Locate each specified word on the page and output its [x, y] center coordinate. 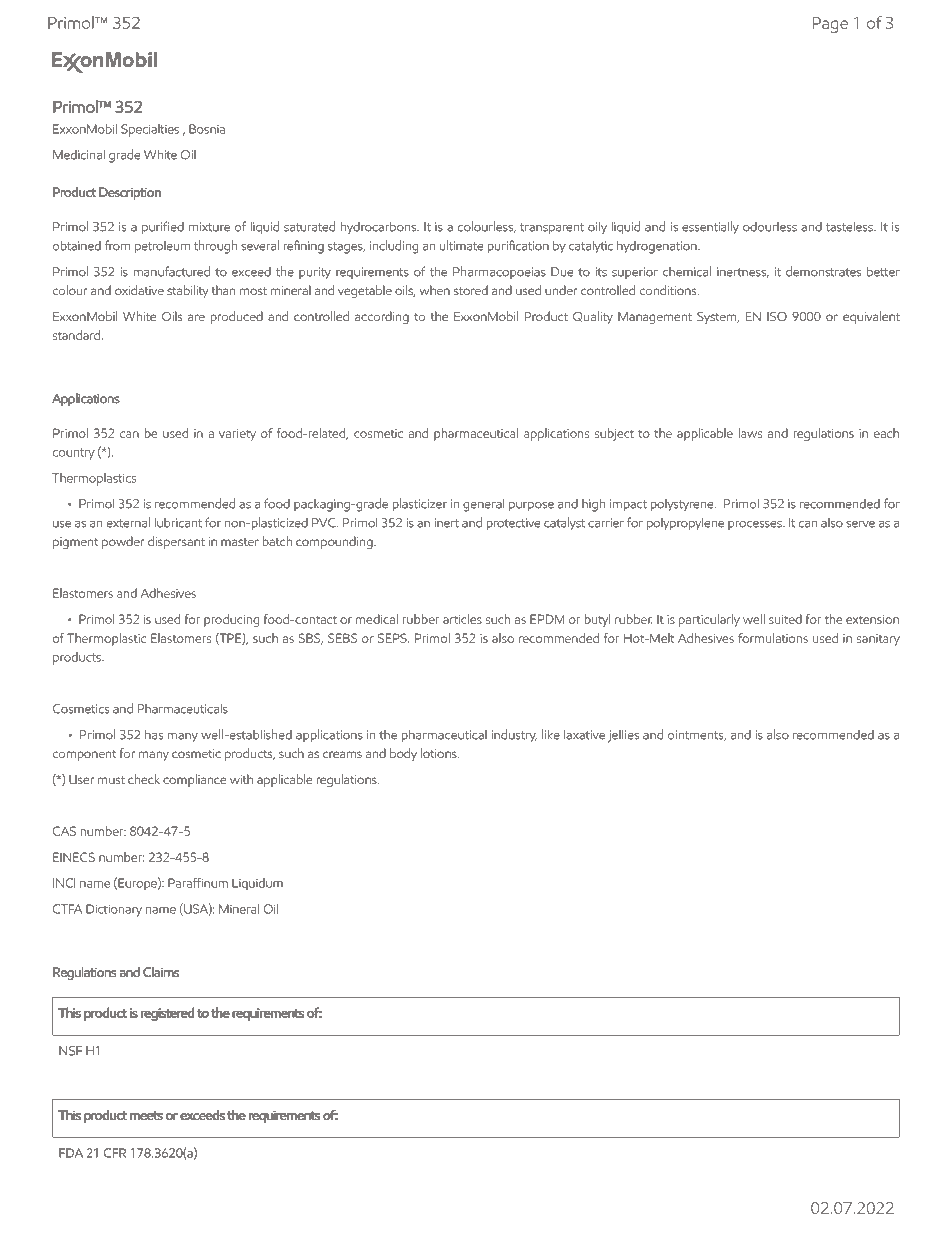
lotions [440, 753]
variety [237, 435]
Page [830, 25]
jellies [623, 736]
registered [167, 1014]
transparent [552, 229]
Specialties [150, 130]
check [144, 779]
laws [750, 433]
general [483, 505]
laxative [584, 734]
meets [146, 1115]
